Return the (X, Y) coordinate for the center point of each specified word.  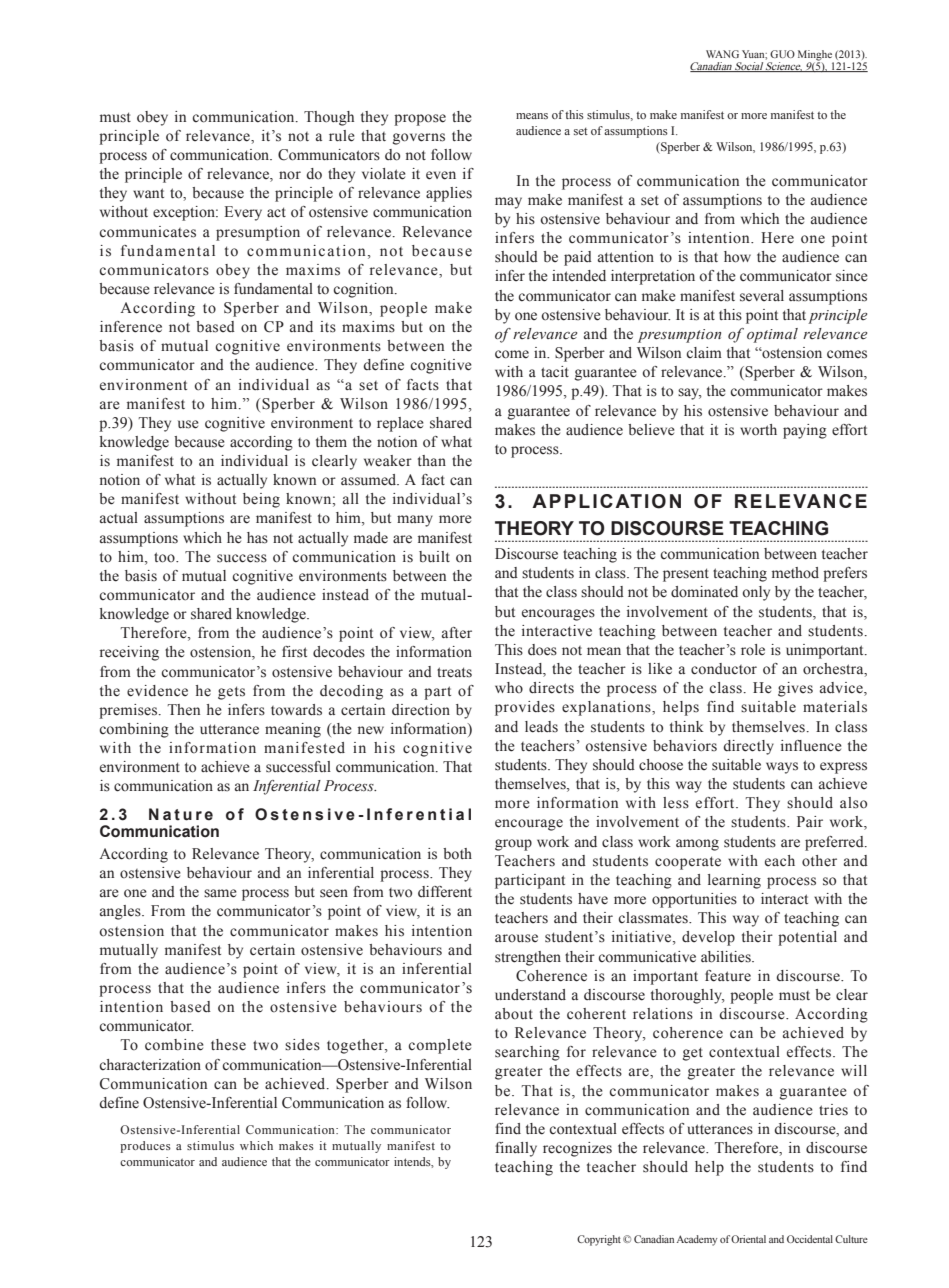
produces (145, 1147)
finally (516, 1149)
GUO (782, 54)
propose (420, 120)
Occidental (810, 1239)
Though (329, 118)
